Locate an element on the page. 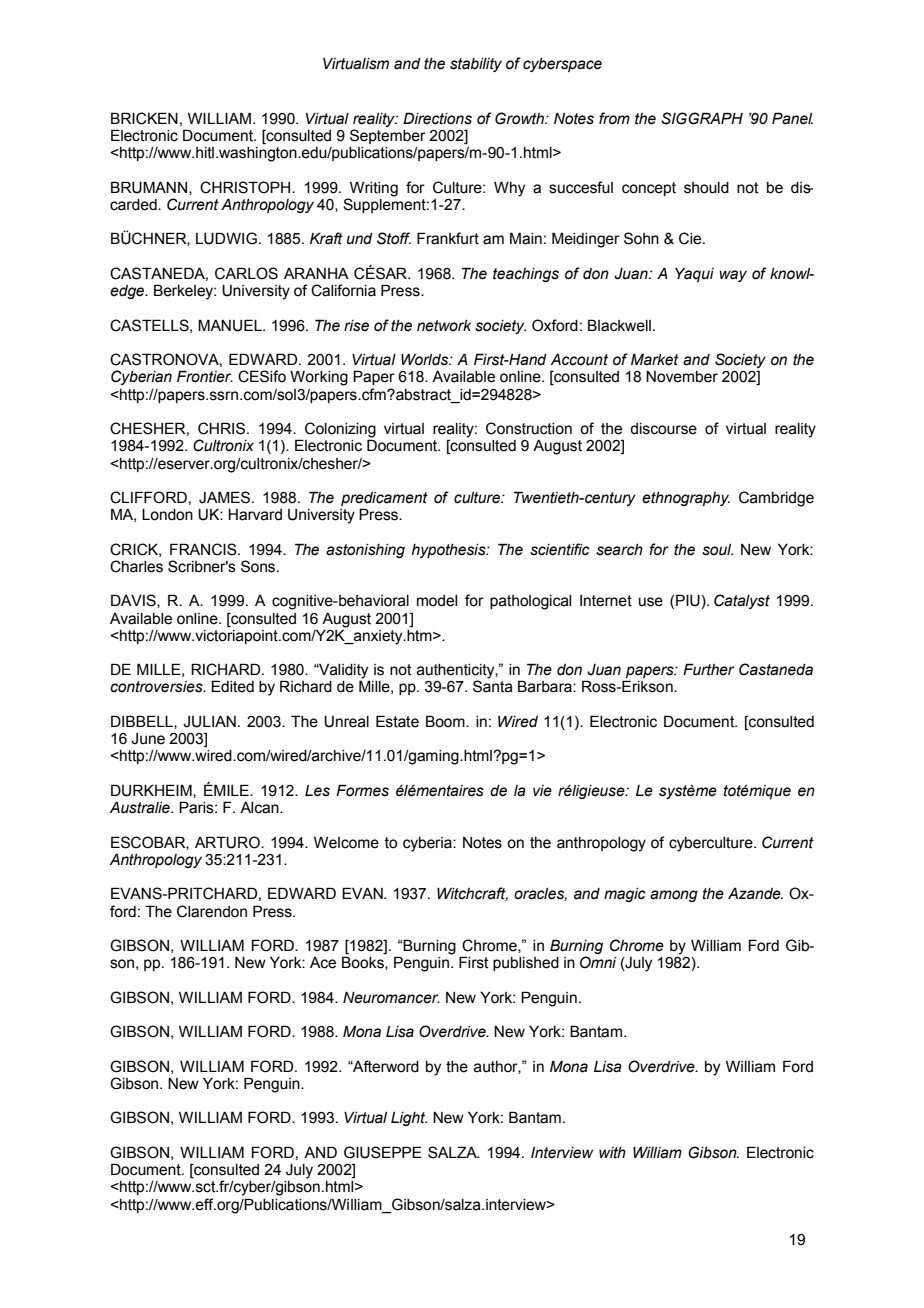 The width and height of the page is (924, 1308). network is located at coordinates (444, 326).
